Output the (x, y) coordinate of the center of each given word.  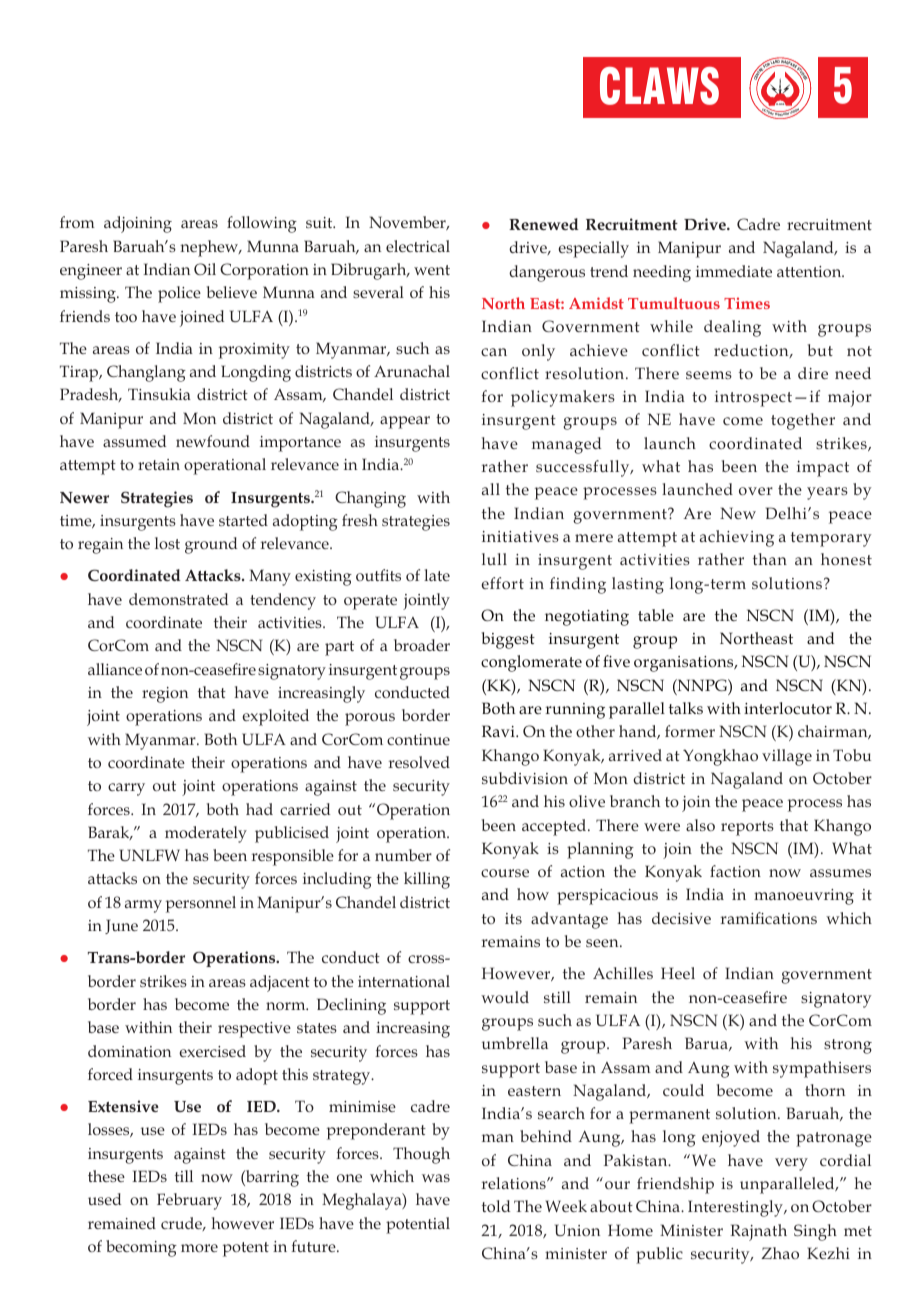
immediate (734, 271)
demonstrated (178, 599)
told (496, 1206)
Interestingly (736, 1208)
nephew (210, 248)
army (143, 906)
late (437, 575)
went (432, 270)
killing (427, 880)
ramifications (769, 918)
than (770, 559)
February (189, 1201)
